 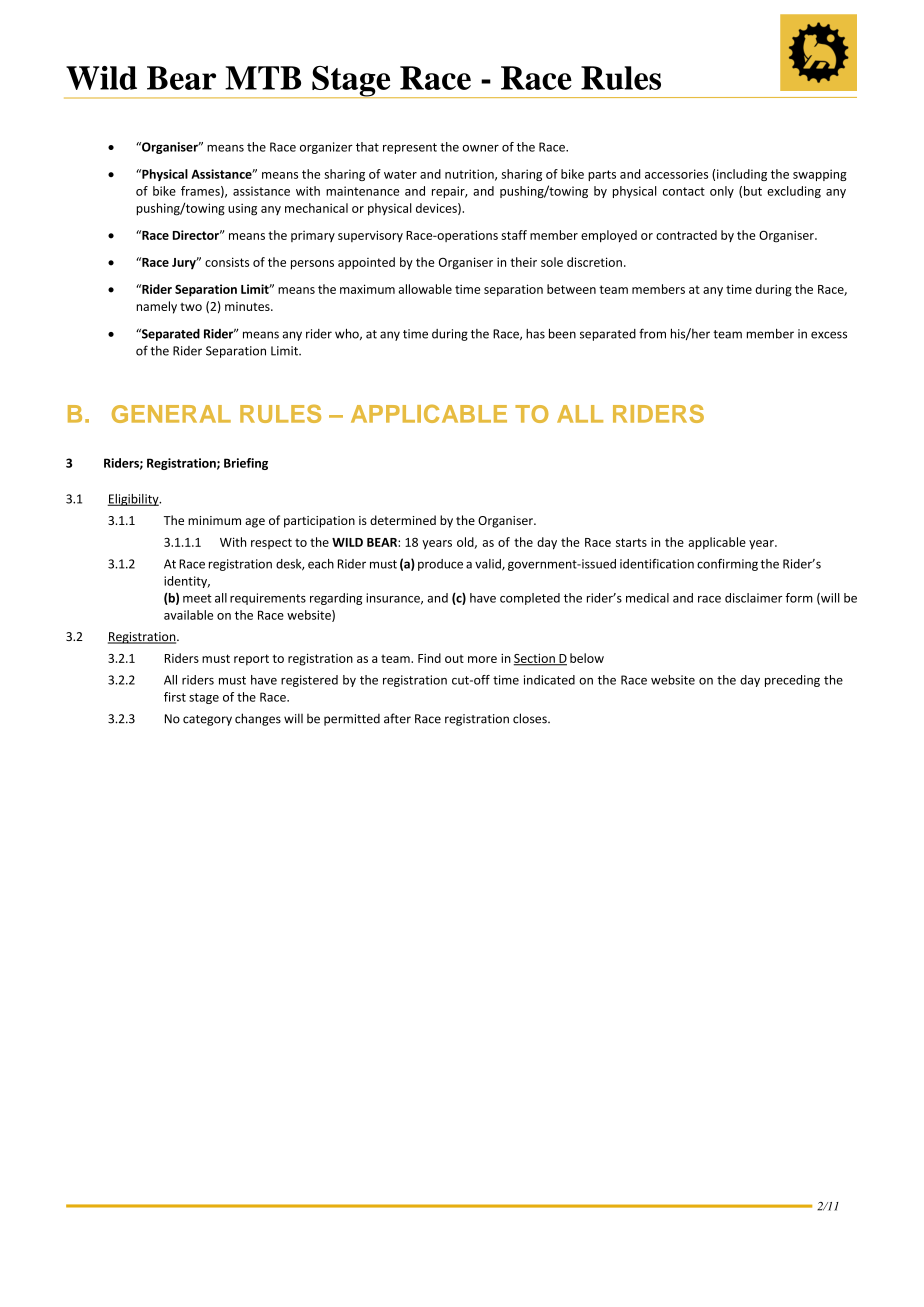 What do you see at coordinates (171, 414) in the screenshot?
I see `GENERAL` at bounding box center [171, 414].
